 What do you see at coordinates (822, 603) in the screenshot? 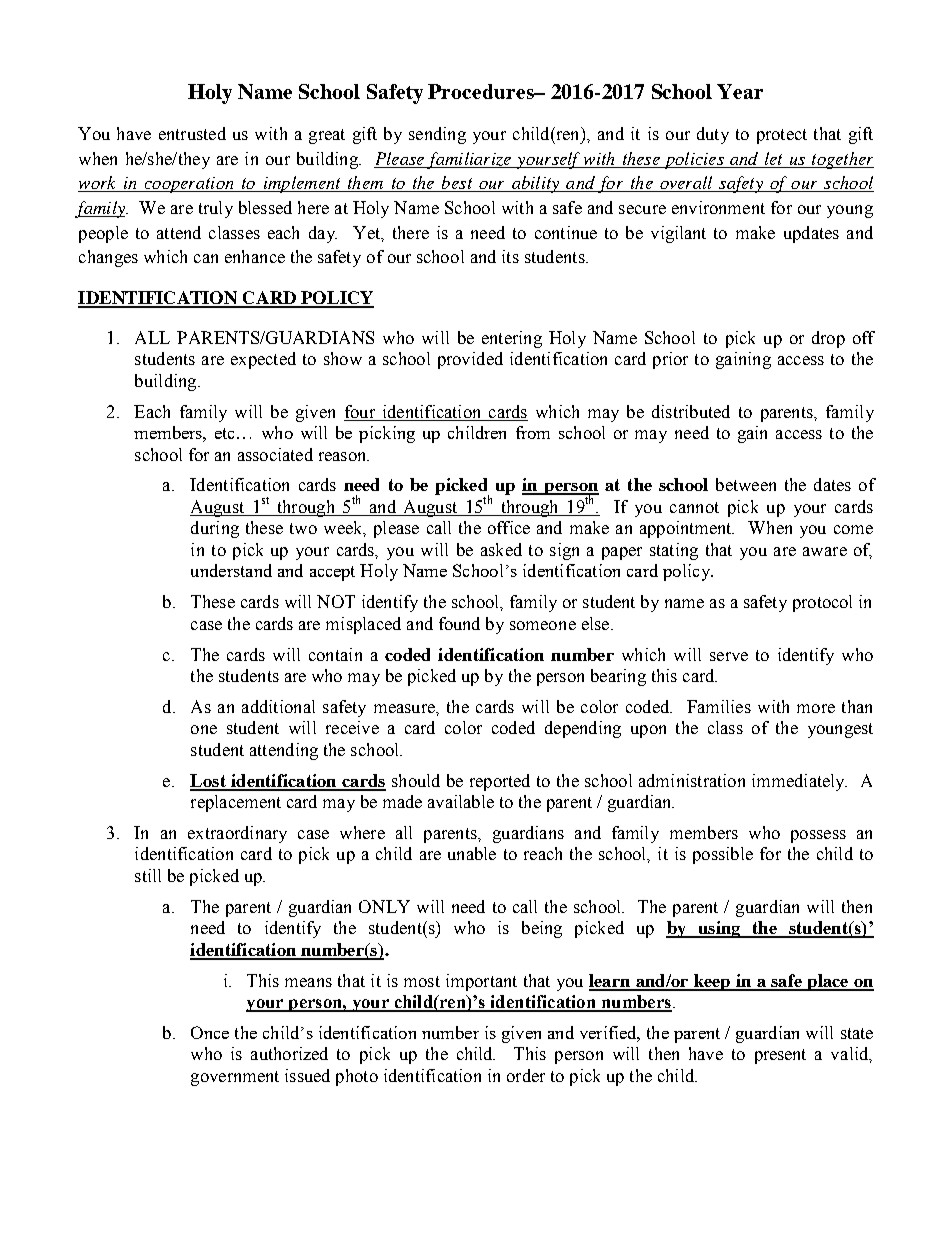
I see `protocol` at bounding box center [822, 603].
